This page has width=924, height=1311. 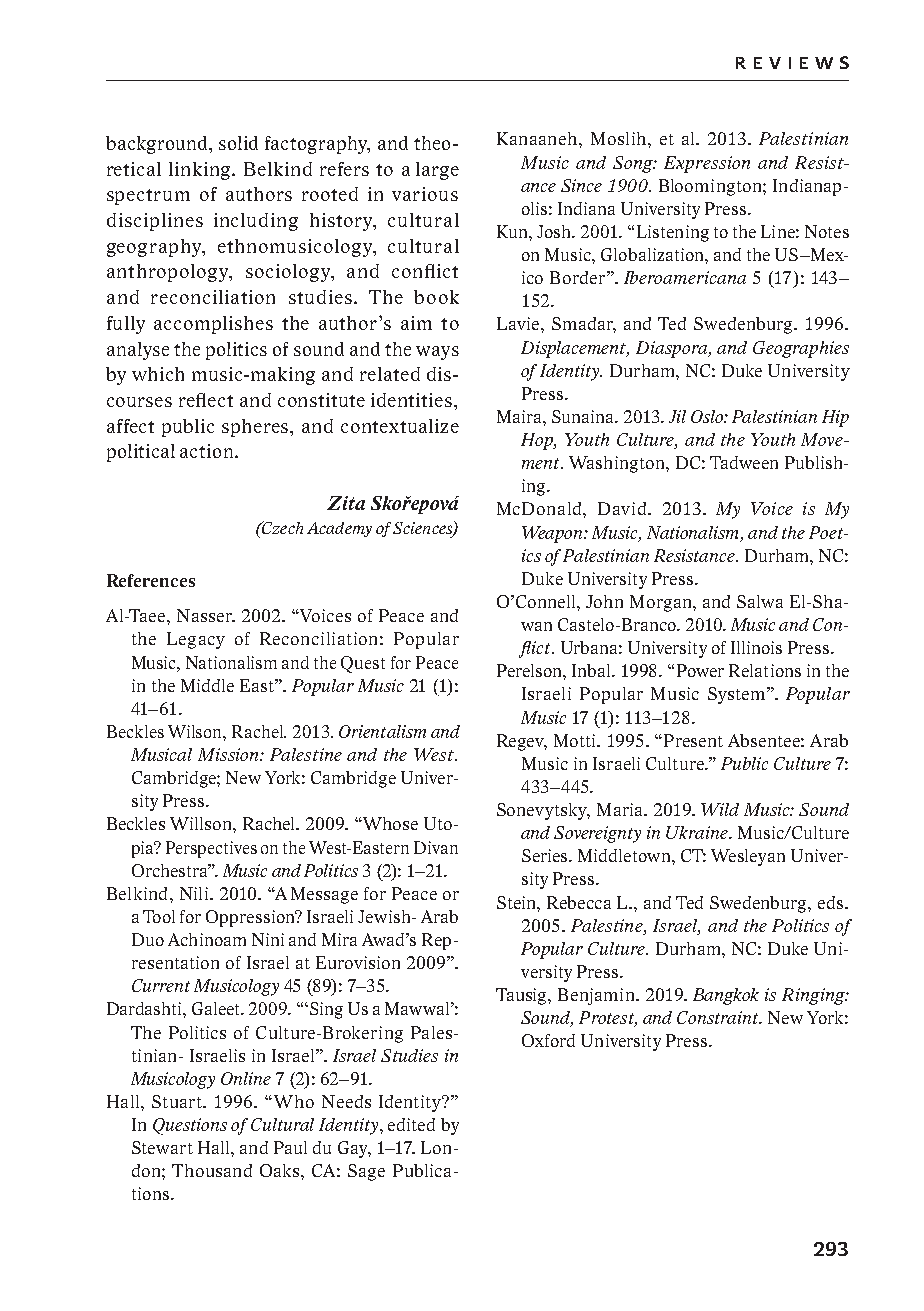 What do you see at coordinates (792, 62) in the page?
I see `REVIEWS` at bounding box center [792, 62].
